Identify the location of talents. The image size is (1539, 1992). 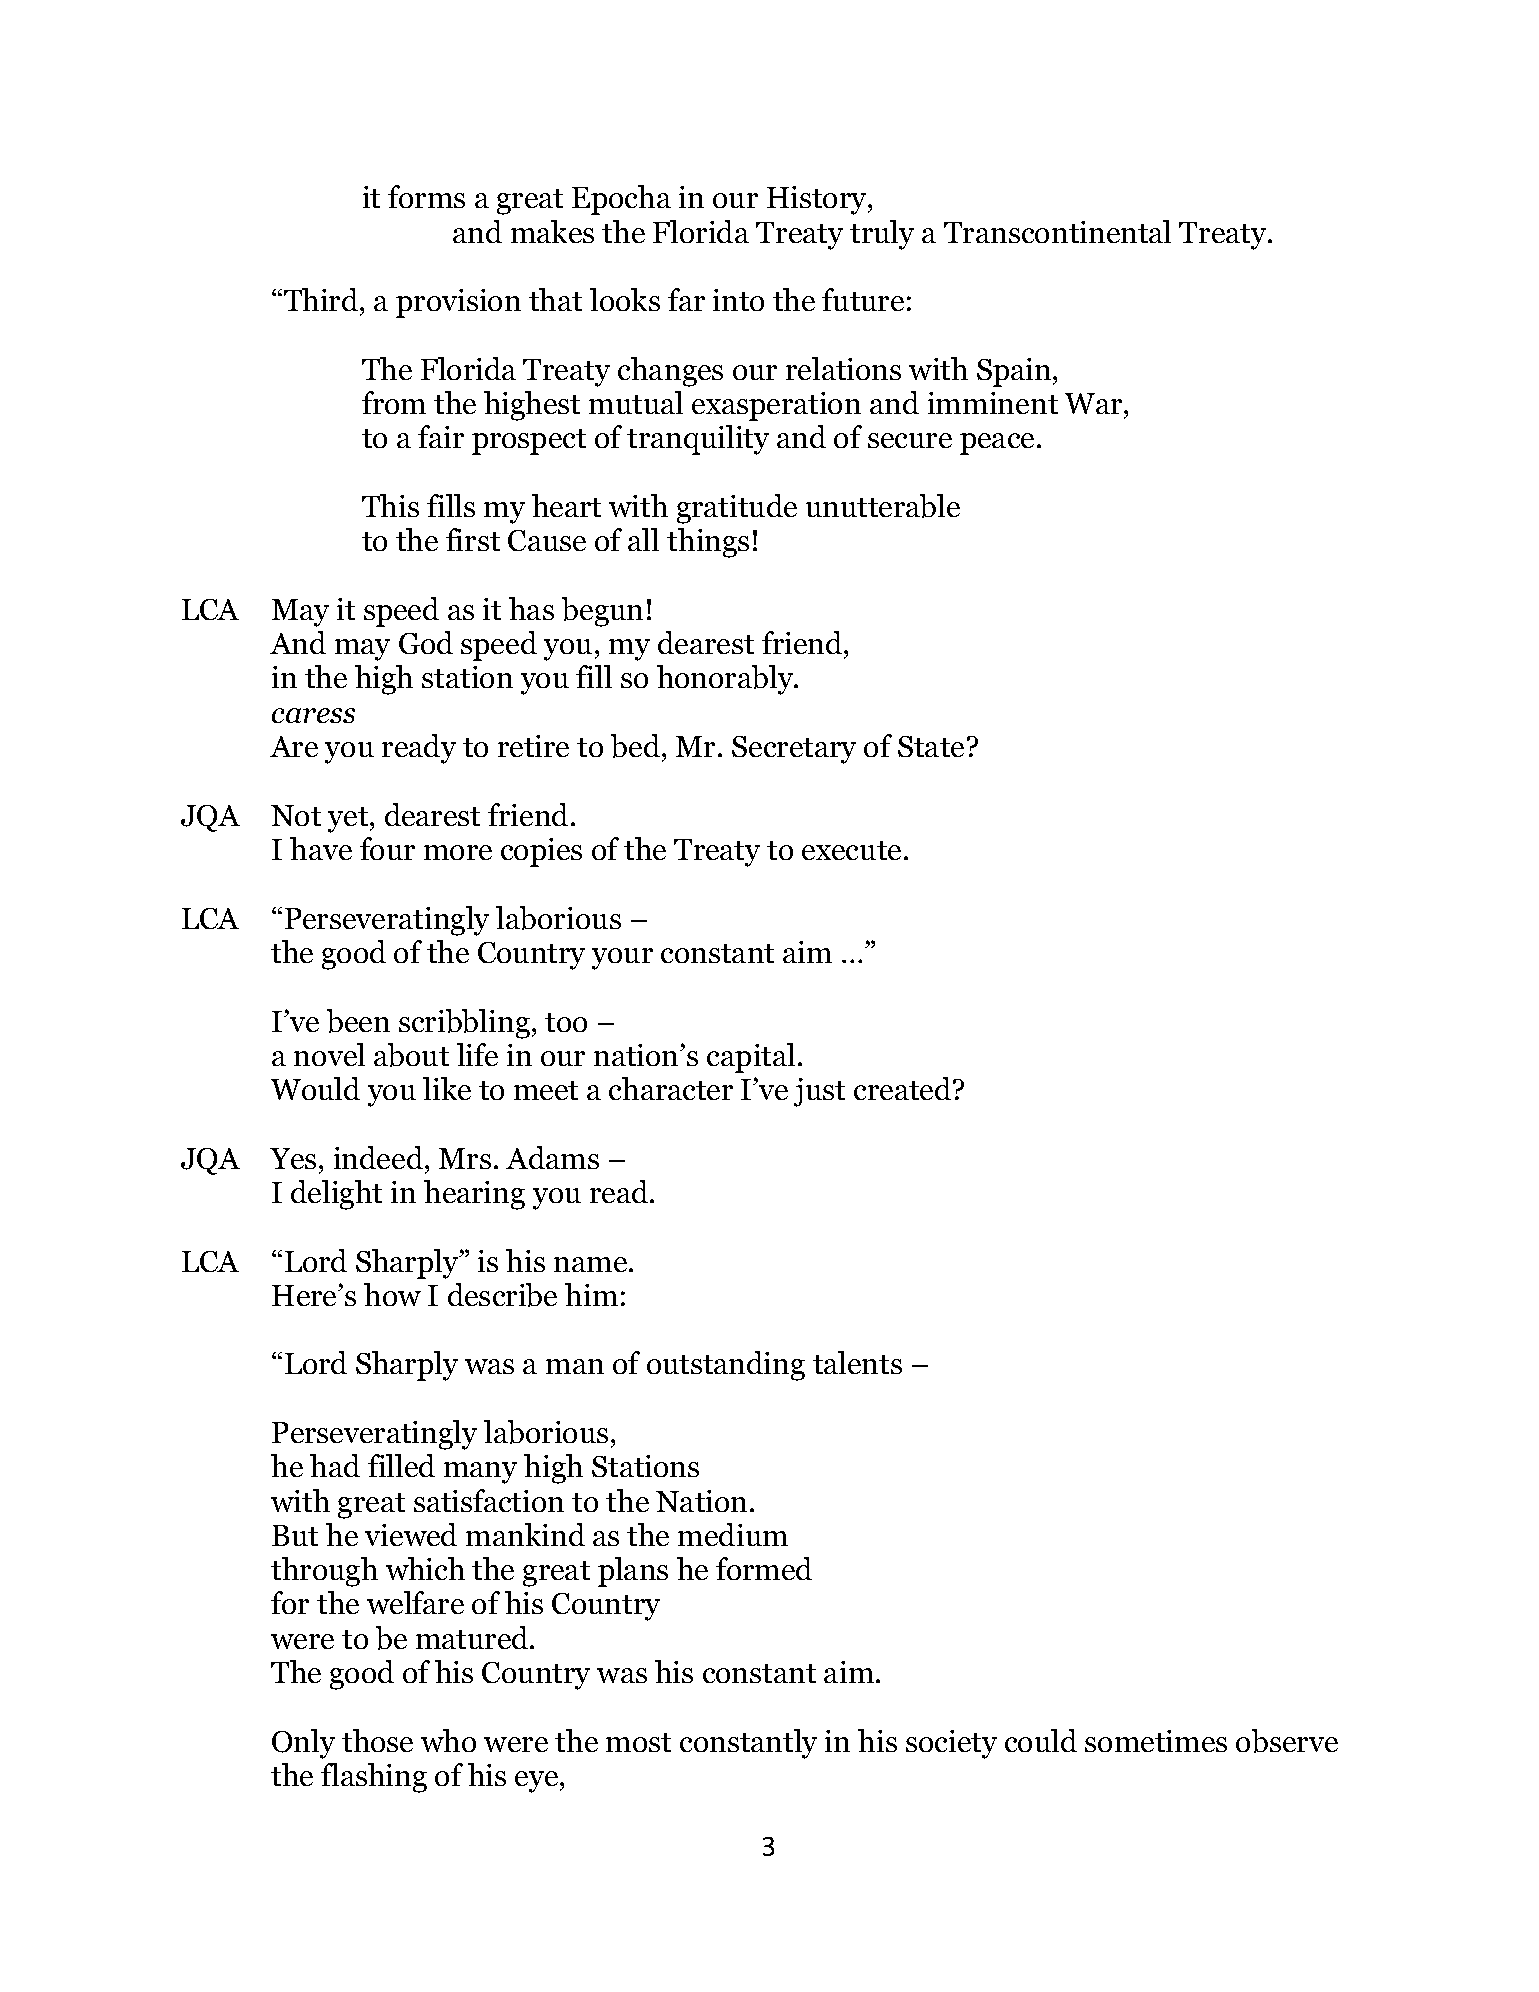
(857, 1362).
